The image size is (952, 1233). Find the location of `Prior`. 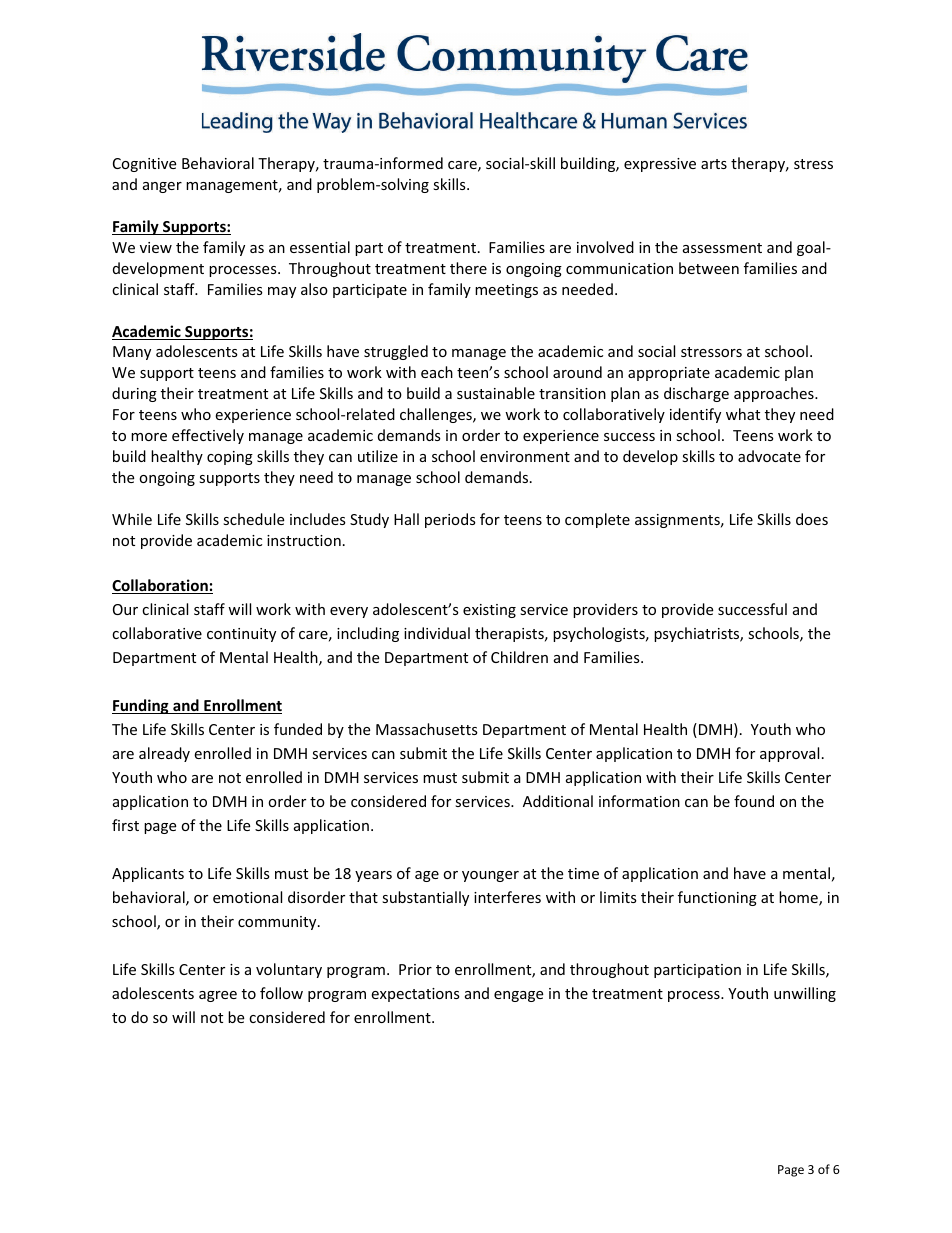

Prior is located at coordinates (415, 969).
